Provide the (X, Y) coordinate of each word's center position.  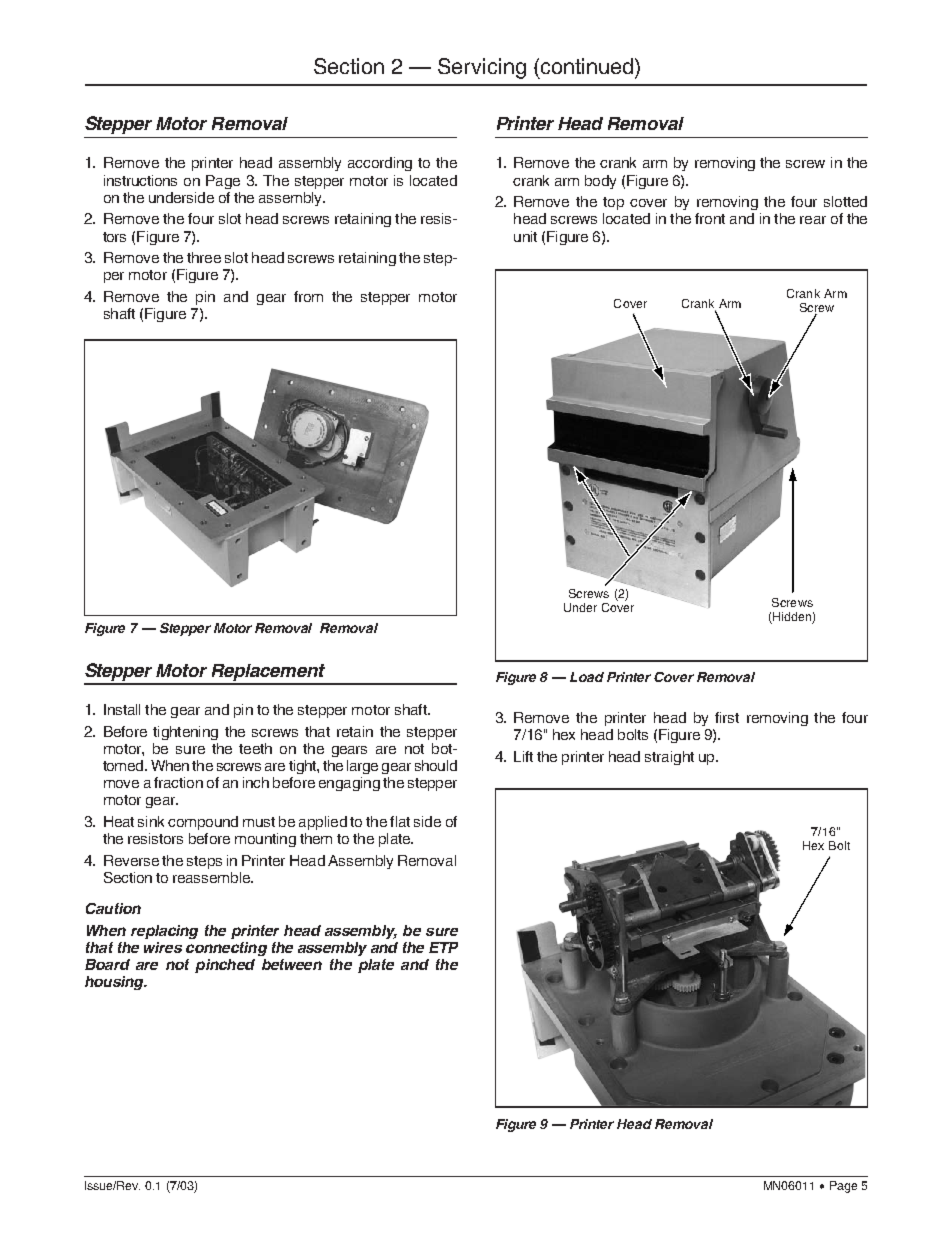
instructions (140, 180)
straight (669, 758)
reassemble (213, 877)
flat (400, 821)
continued (588, 66)
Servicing (482, 68)
